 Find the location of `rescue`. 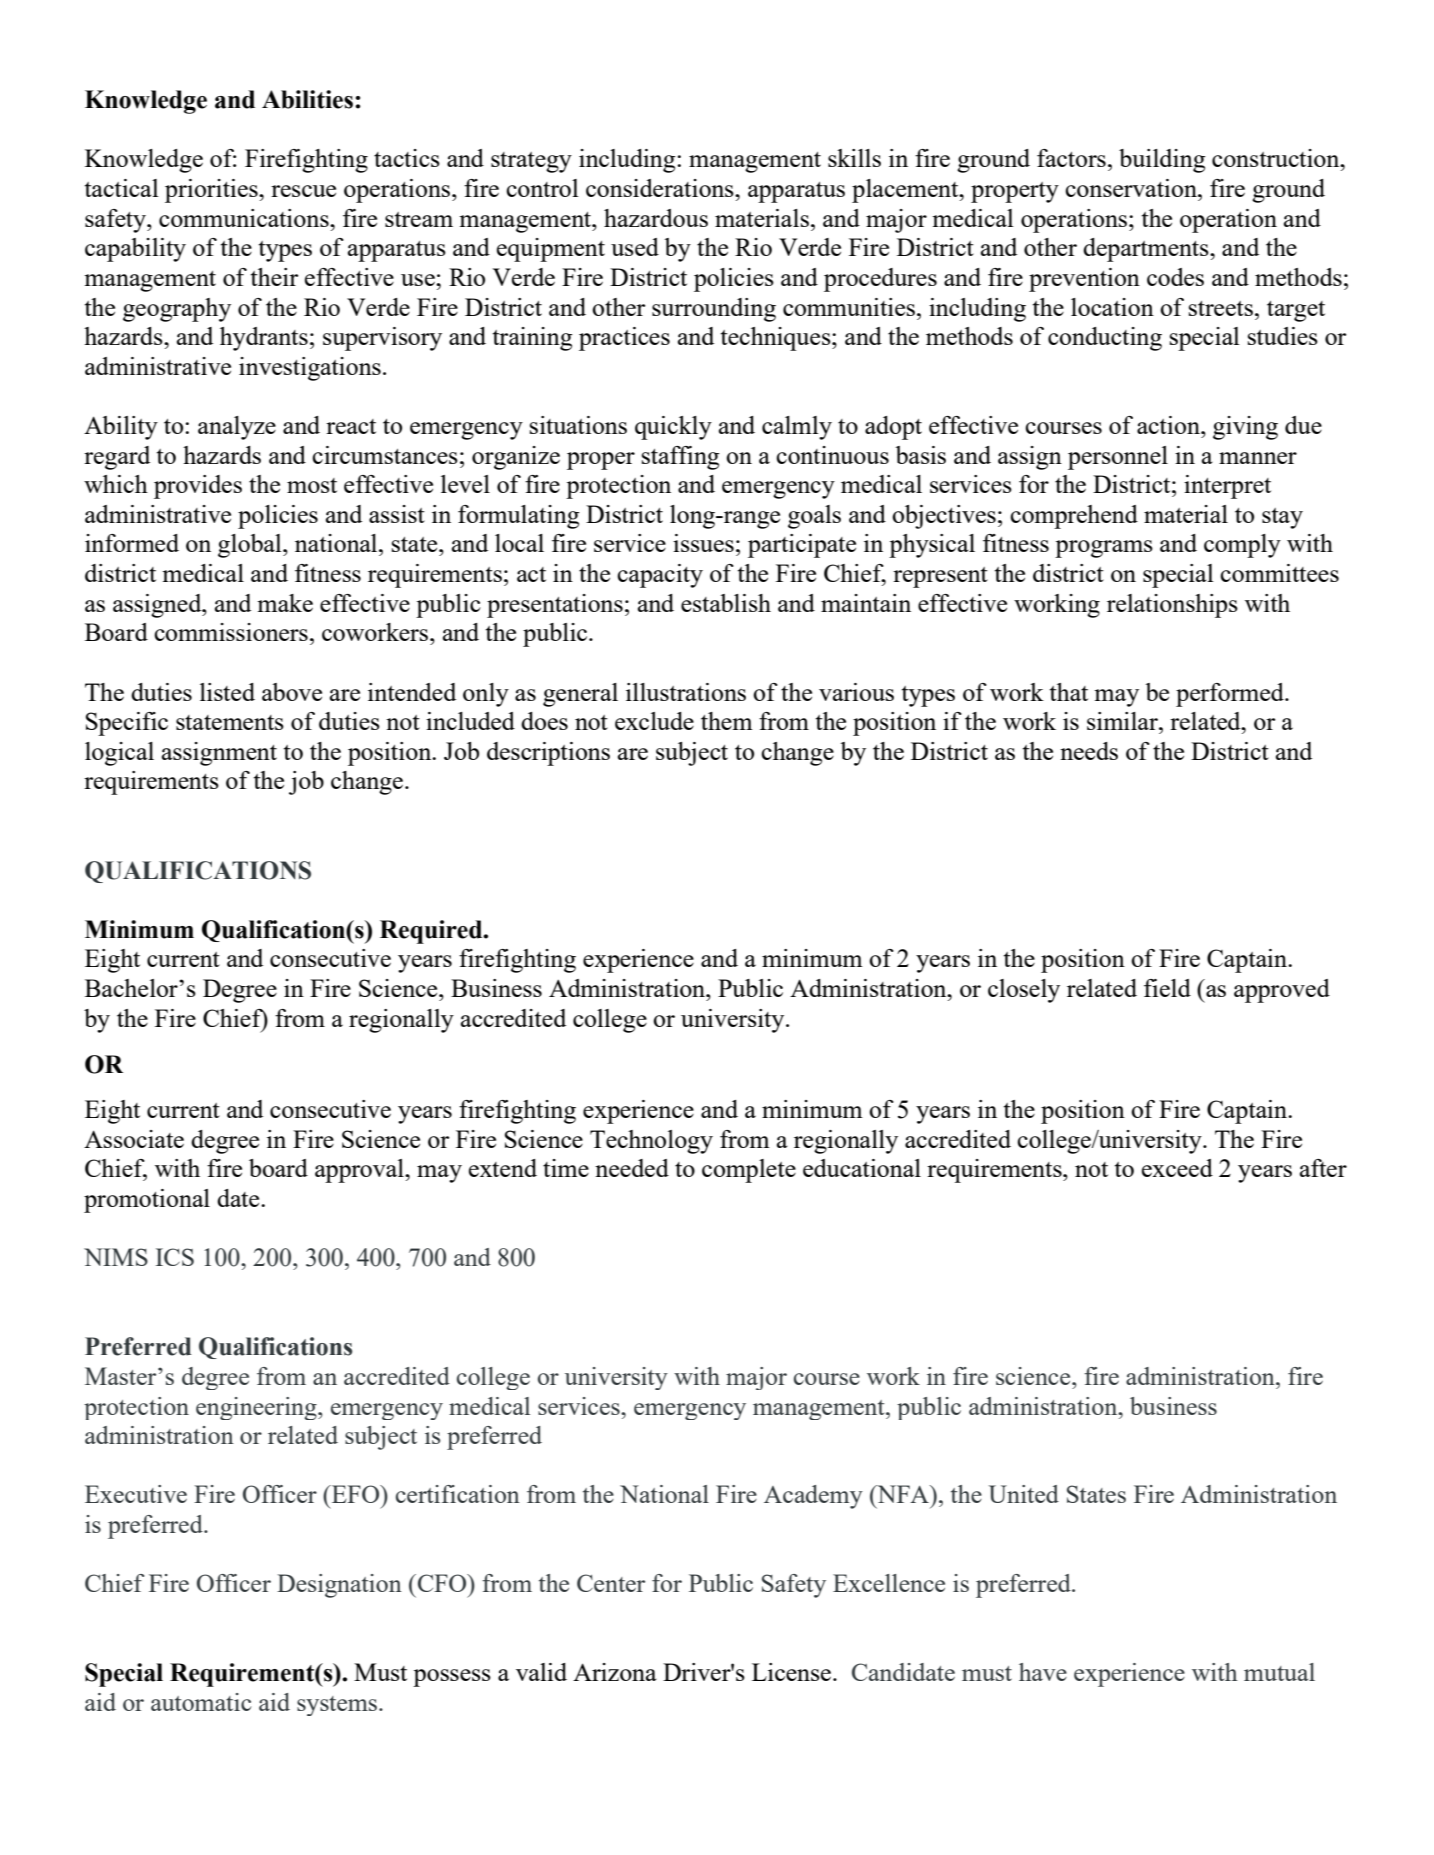

rescue is located at coordinates (303, 191).
